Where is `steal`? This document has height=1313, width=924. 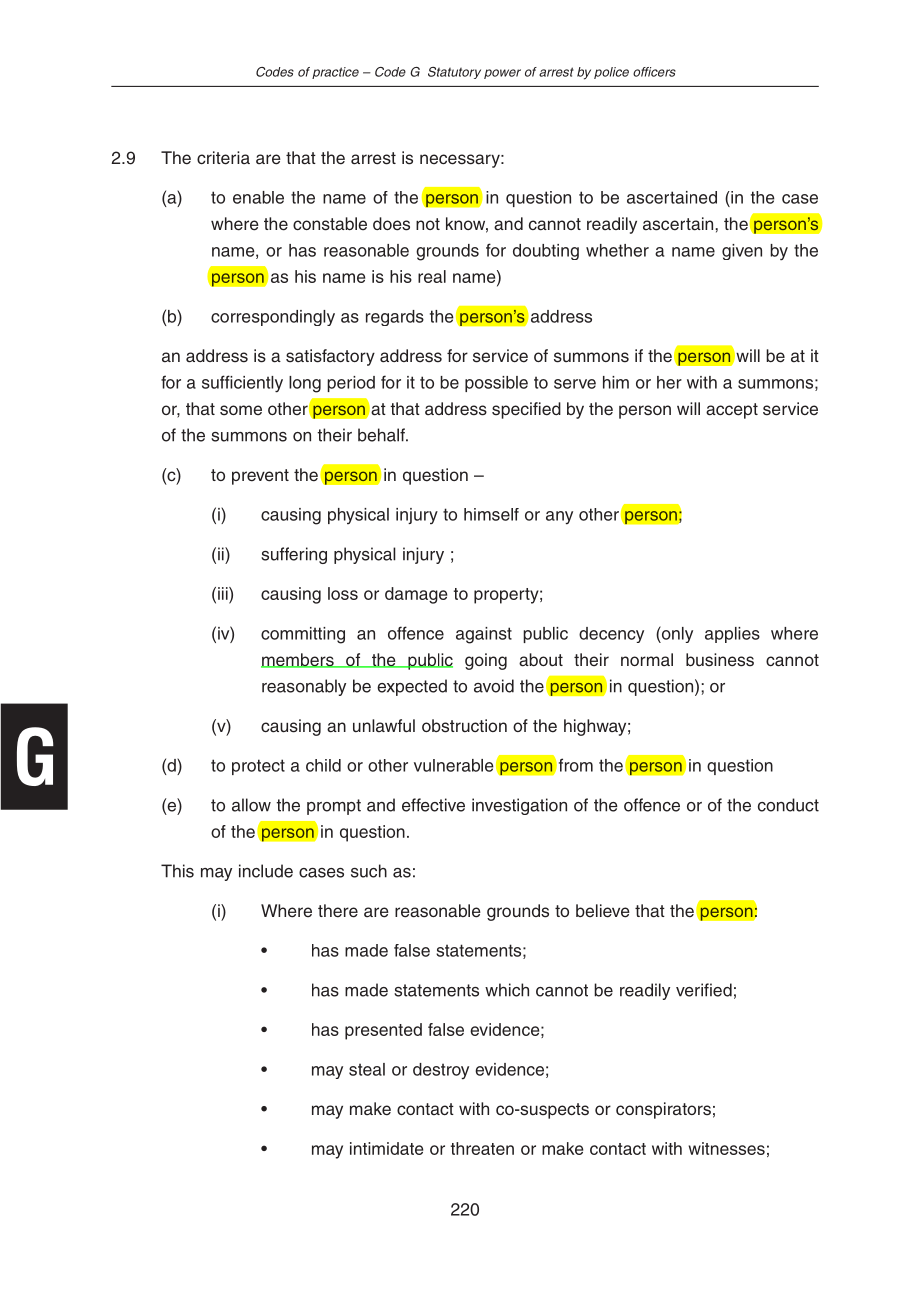
steal is located at coordinates (367, 1069).
